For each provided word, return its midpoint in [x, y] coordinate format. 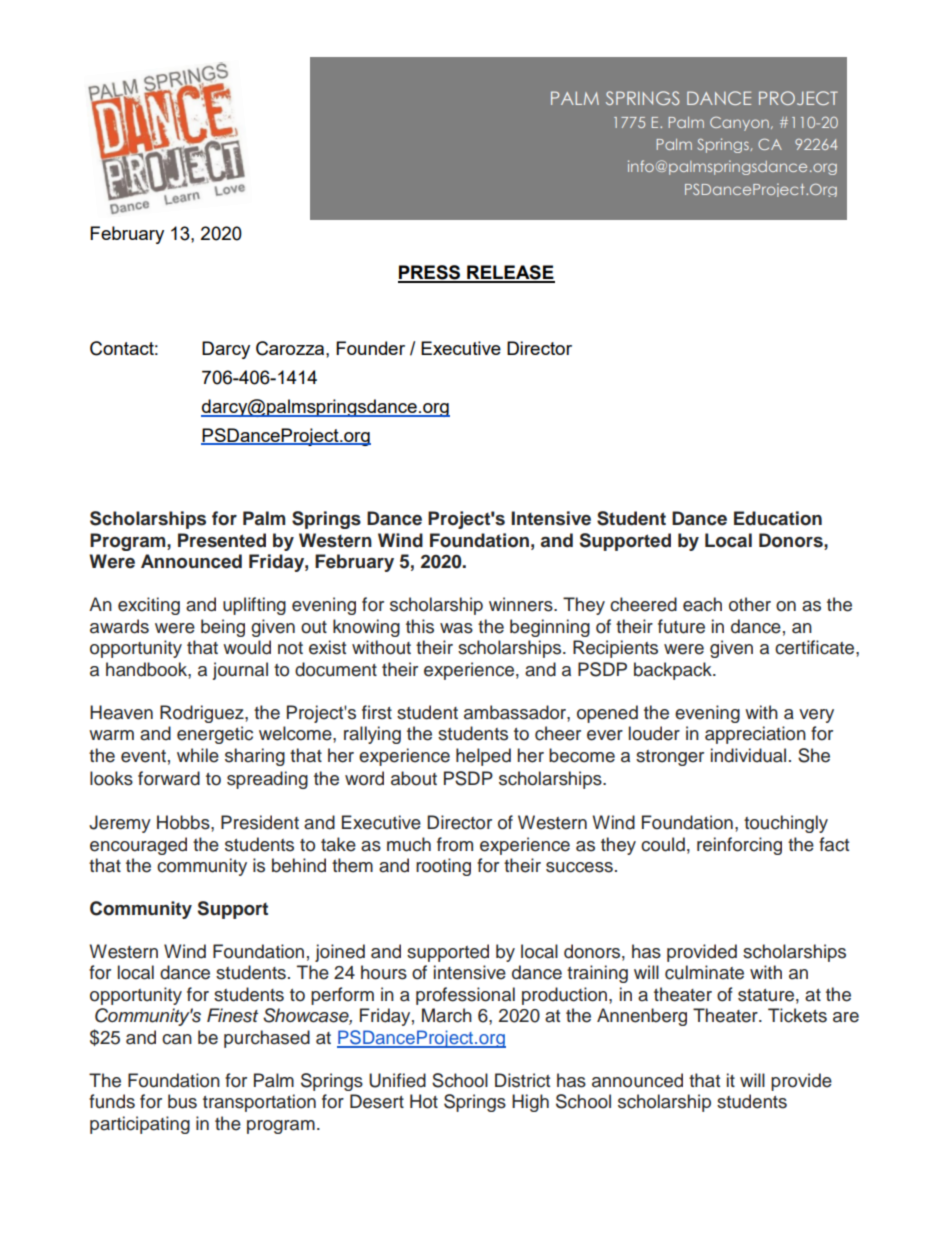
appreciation [755, 735]
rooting [443, 867]
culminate [704, 972]
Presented [222, 540]
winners [522, 604]
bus [182, 1101]
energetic [215, 735]
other [750, 604]
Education [778, 518]
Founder [370, 348]
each [702, 604]
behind [299, 865]
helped [483, 757]
